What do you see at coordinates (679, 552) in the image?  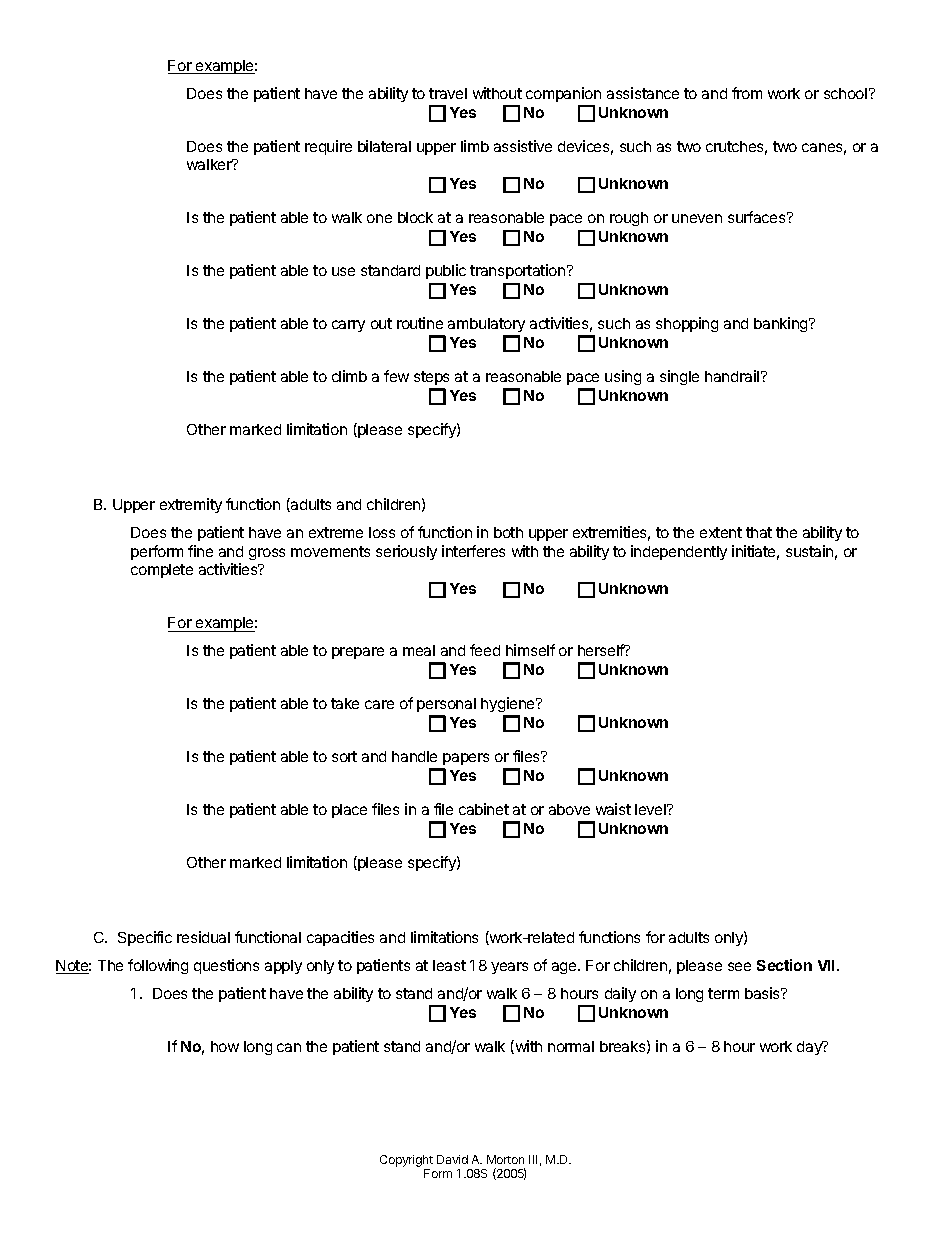 I see `independently` at bounding box center [679, 552].
